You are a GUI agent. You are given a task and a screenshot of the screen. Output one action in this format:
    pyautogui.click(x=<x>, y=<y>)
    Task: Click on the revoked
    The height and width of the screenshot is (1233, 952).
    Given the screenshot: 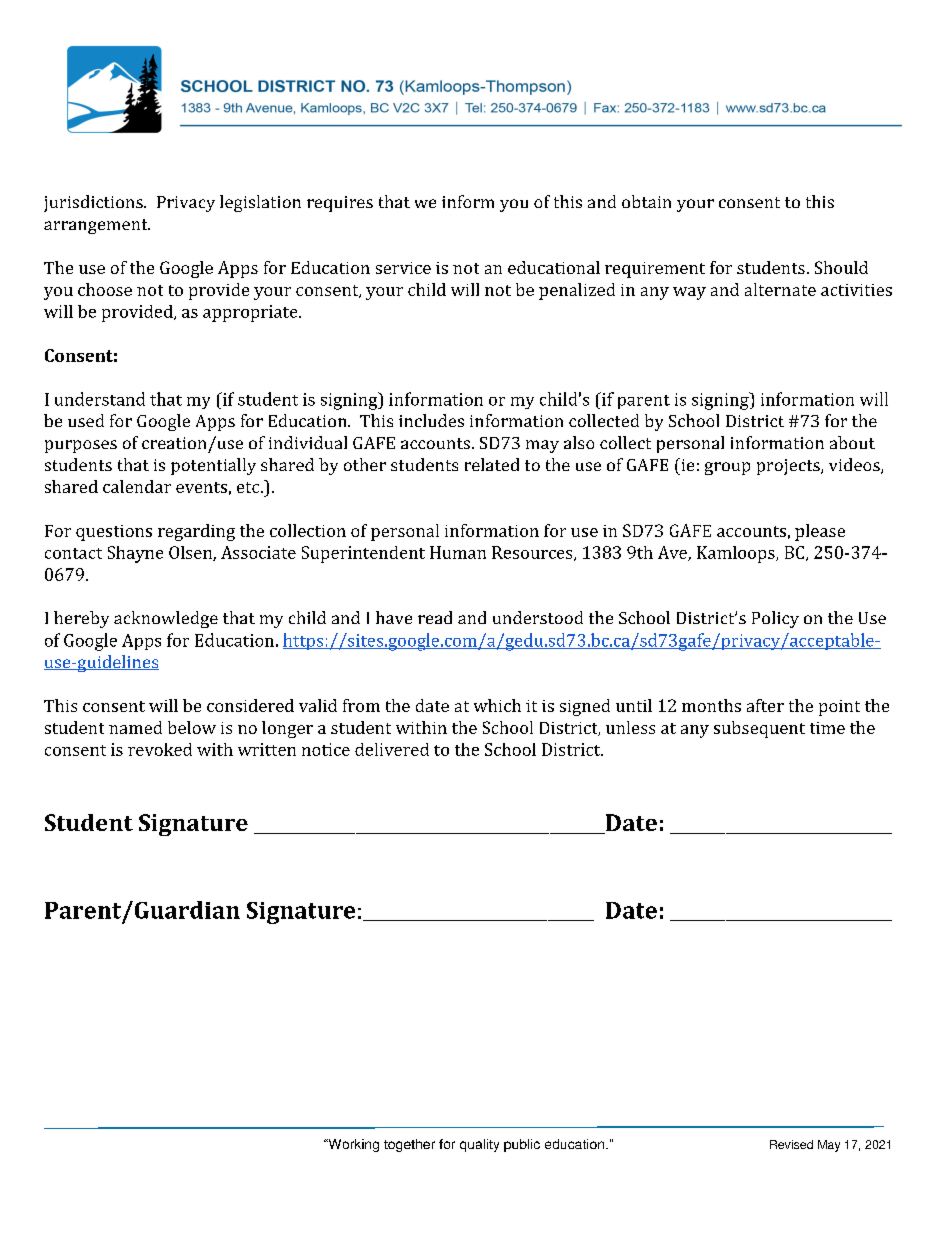 What is the action you would take?
    pyautogui.click(x=160, y=749)
